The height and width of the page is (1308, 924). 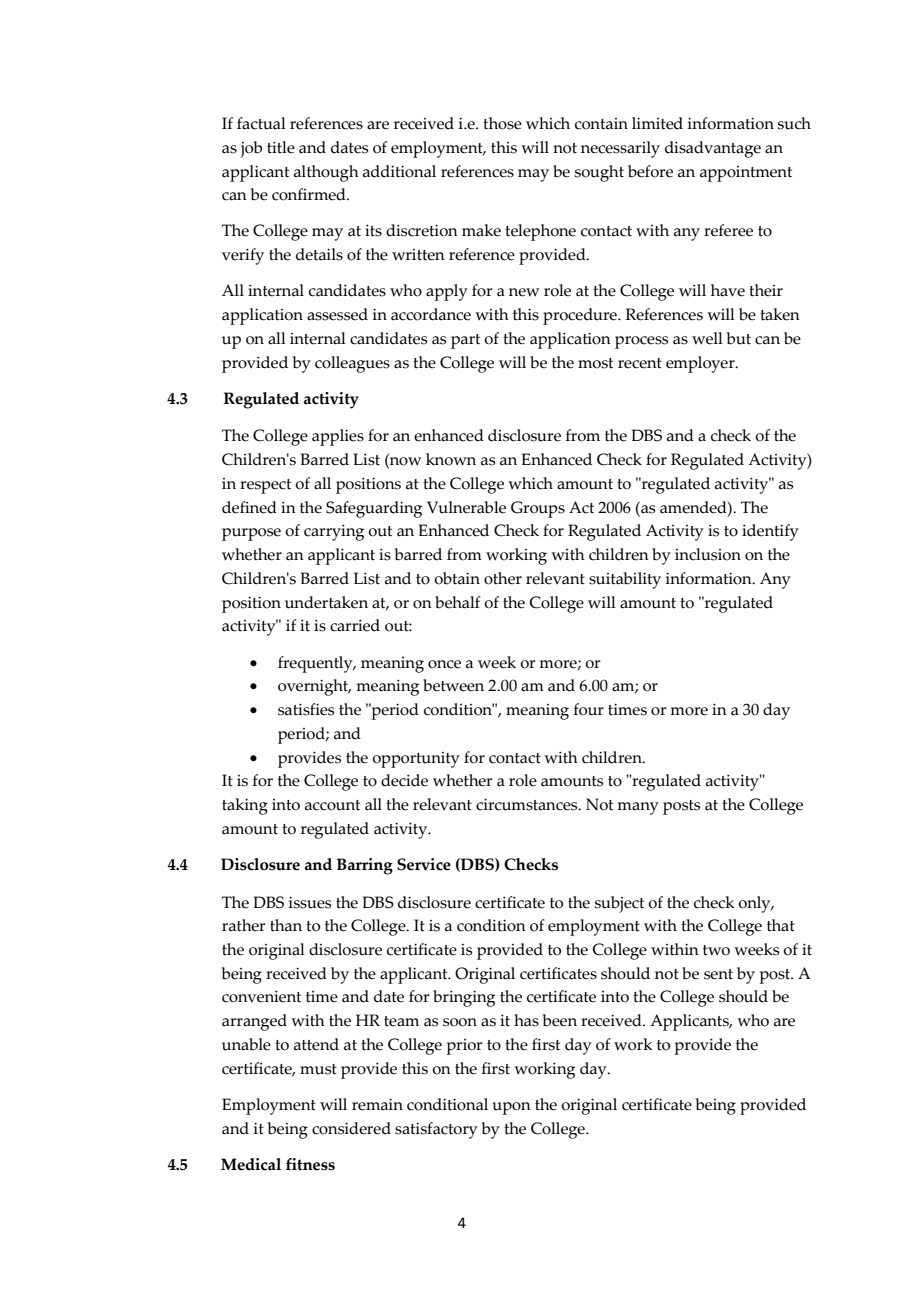 I want to click on those, so click(x=502, y=123).
